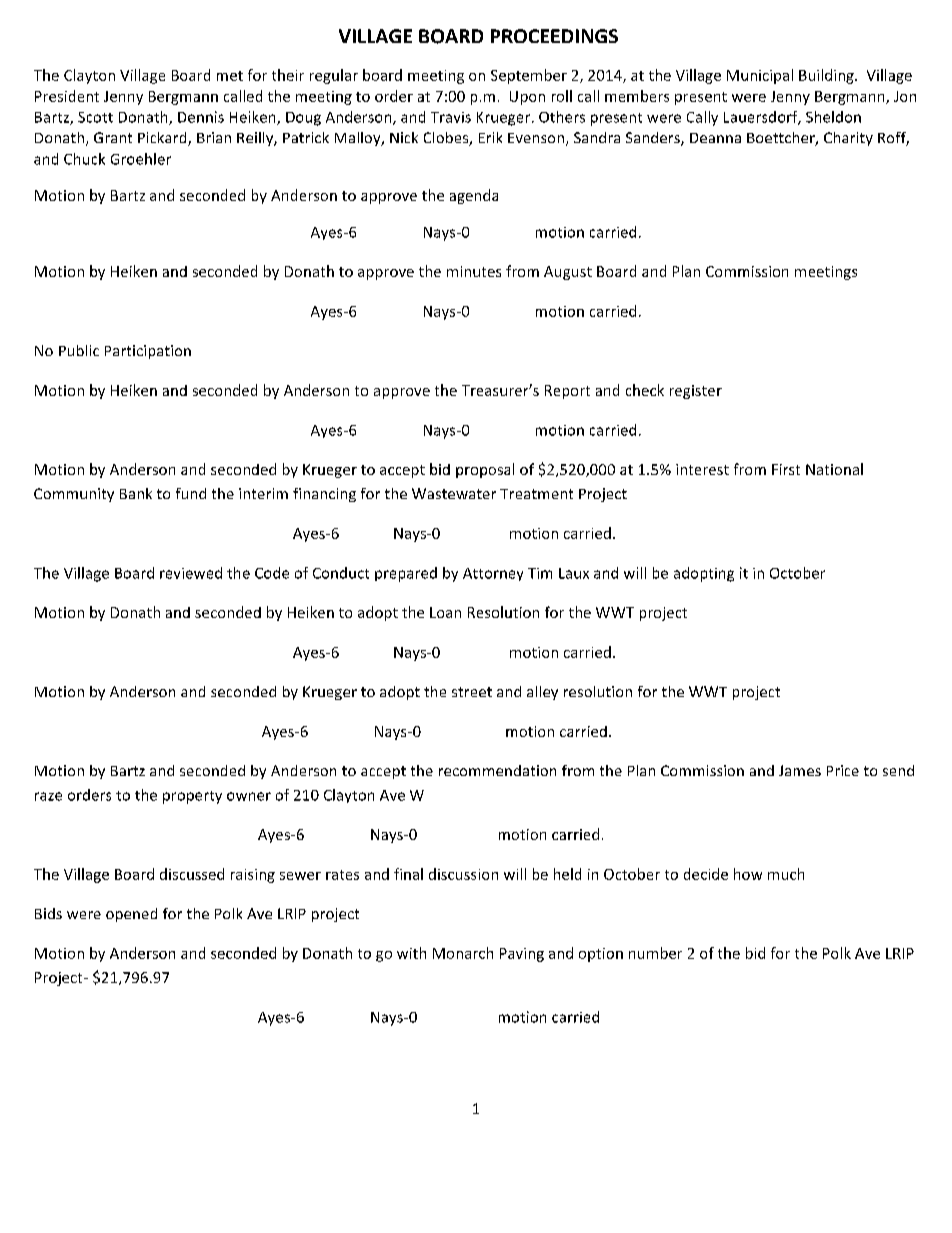 This image has height=1233, width=952. I want to click on reviewed, so click(191, 573).
